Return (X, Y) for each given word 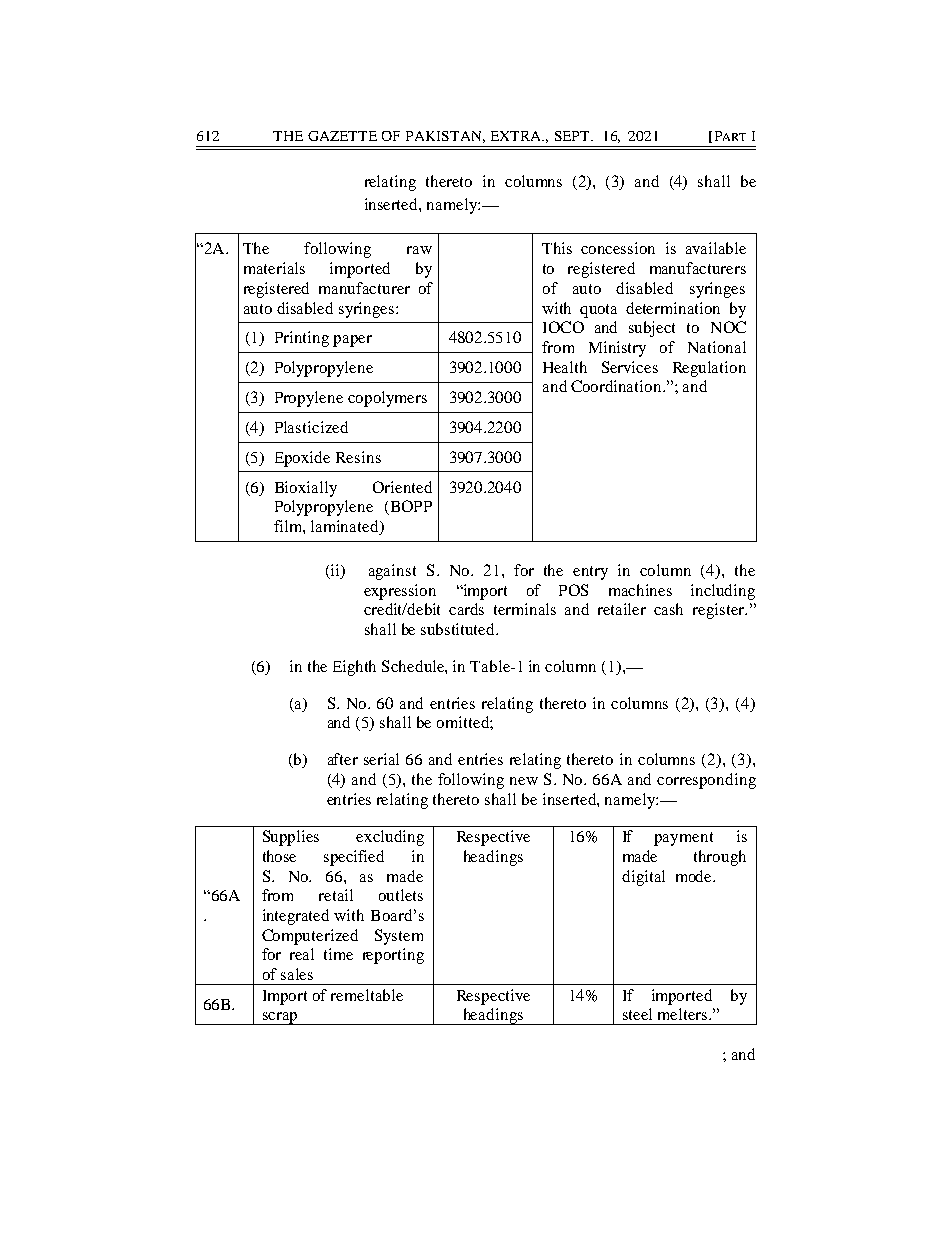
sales (297, 974)
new (524, 781)
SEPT (573, 136)
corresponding (706, 781)
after (343, 759)
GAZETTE (342, 136)
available (716, 248)
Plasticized (311, 427)
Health (565, 367)
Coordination (617, 386)
